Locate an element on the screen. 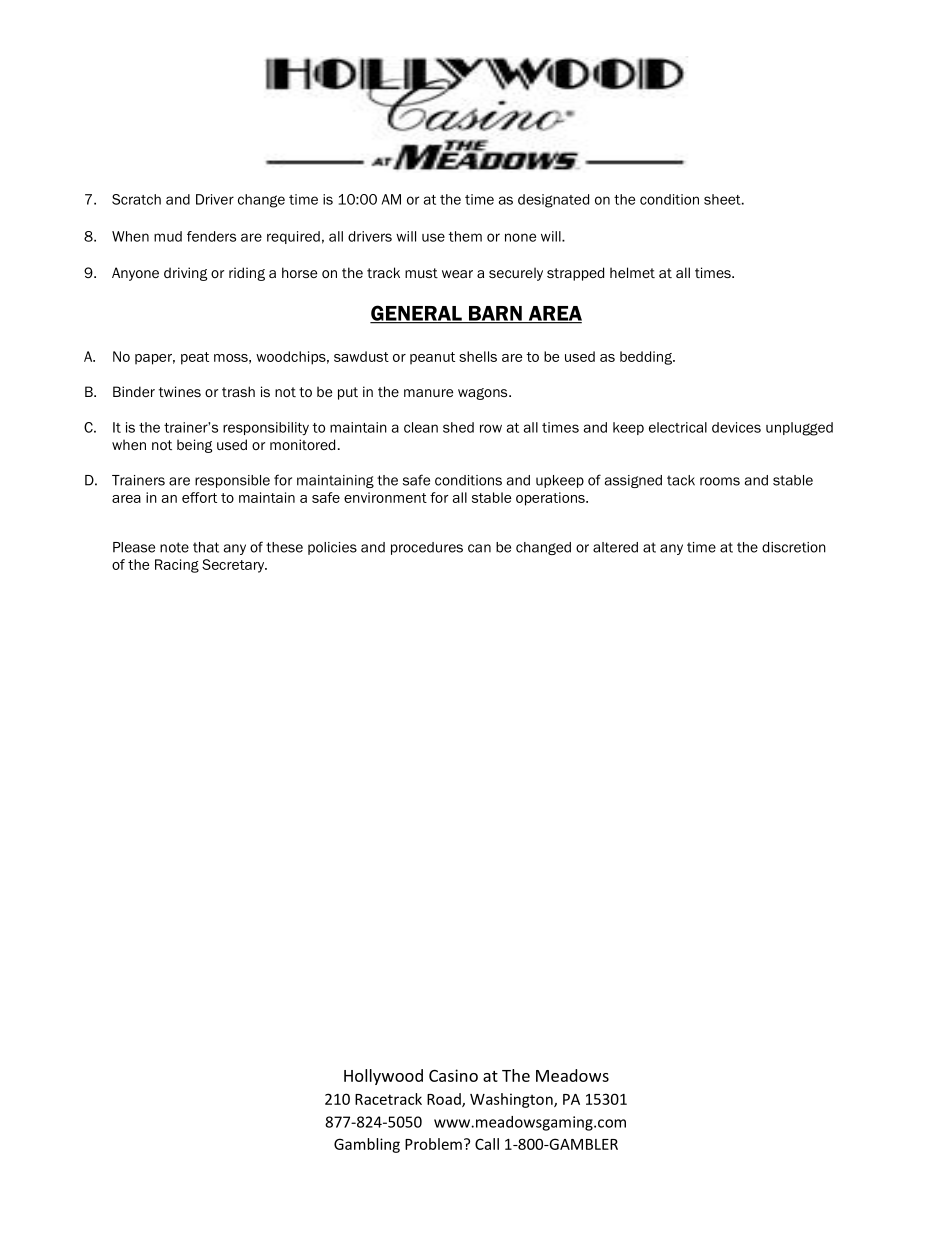  strapped is located at coordinates (575, 274).
